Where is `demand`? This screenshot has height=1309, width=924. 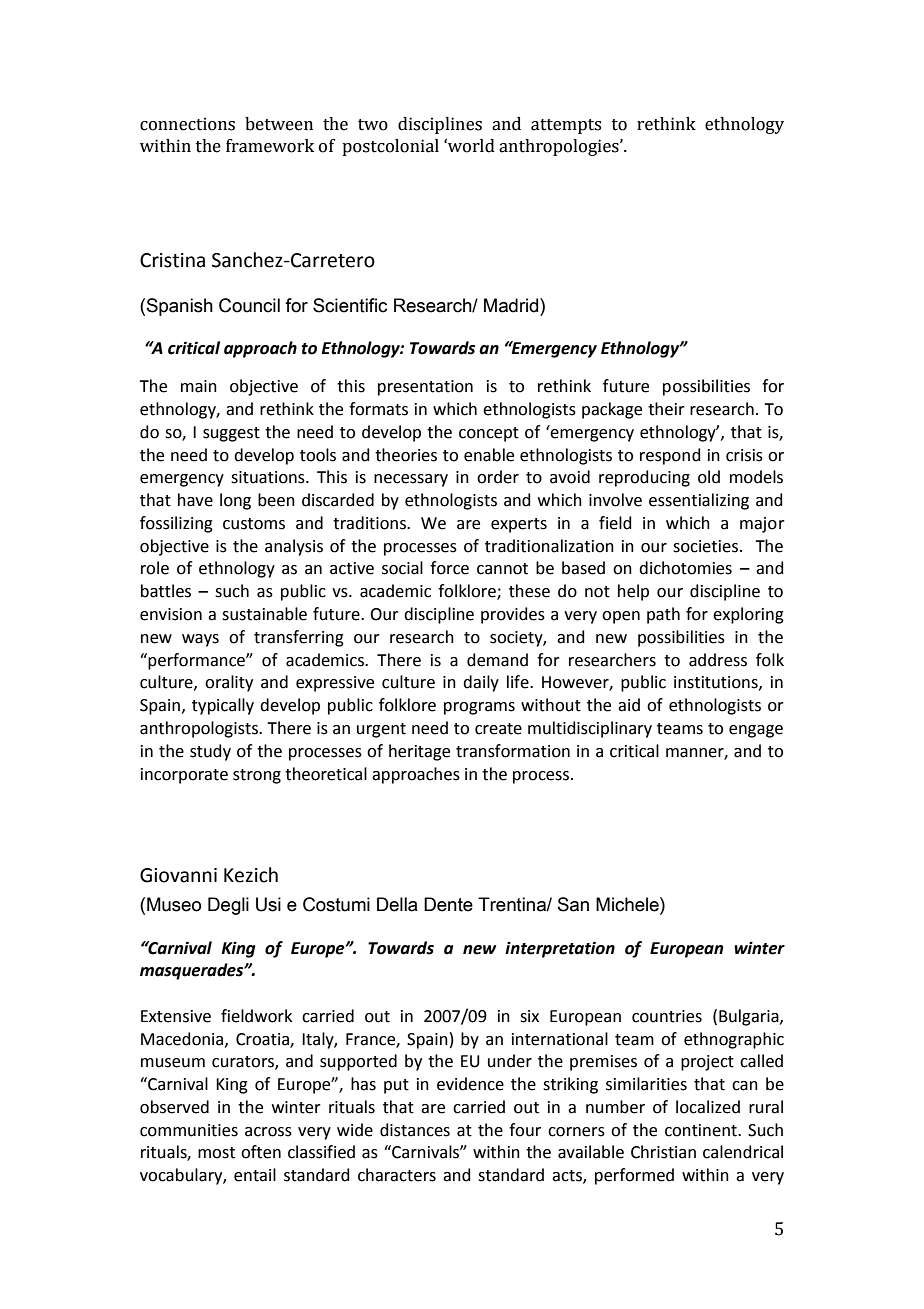 demand is located at coordinates (497, 660).
